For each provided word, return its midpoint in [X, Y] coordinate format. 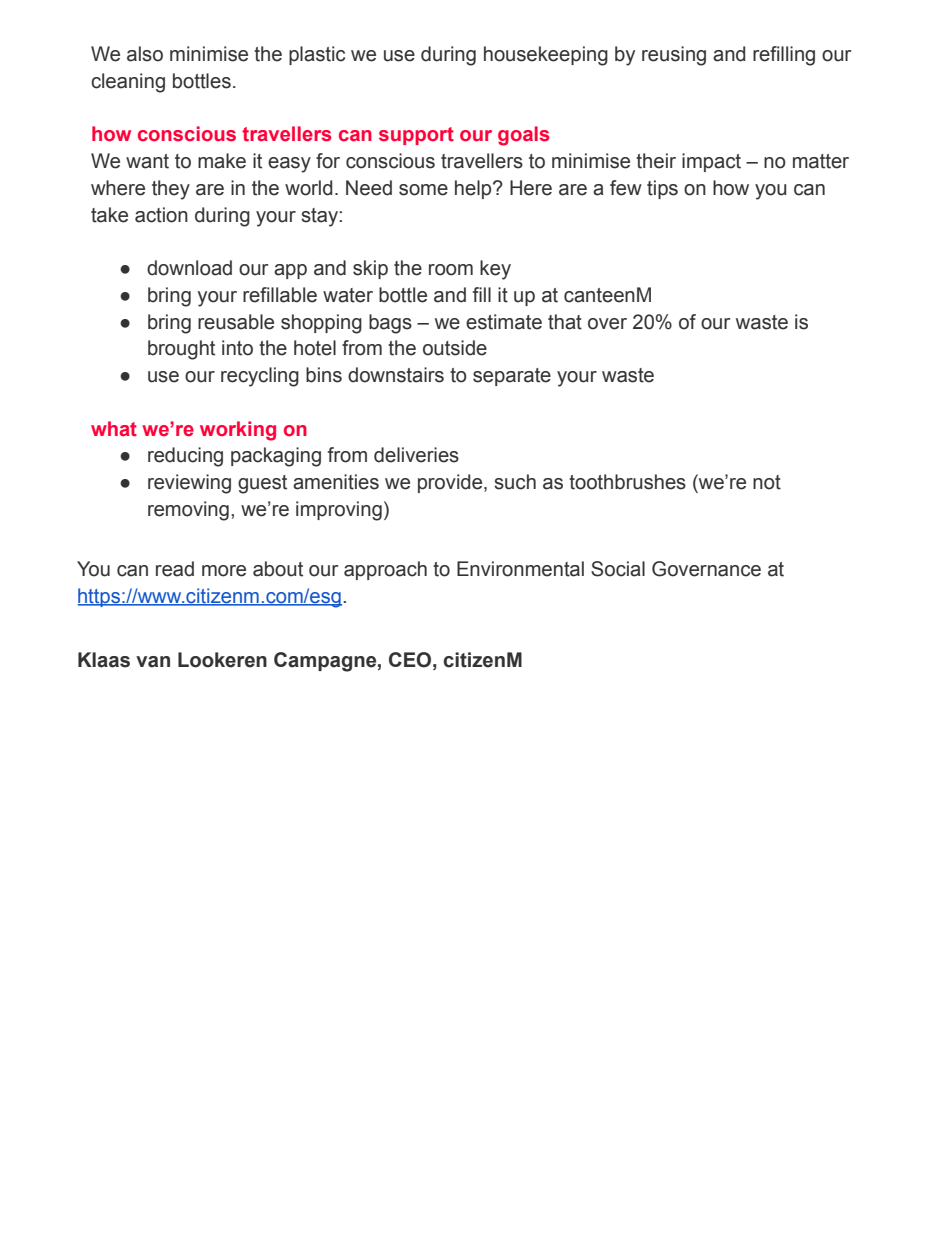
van [153, 662]
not [767, 482]
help [474, 189]
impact [711, 162]
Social [618, 569]
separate [512, 377]
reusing [674, 56]
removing [188, 511]
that [565, 322]
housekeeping [546, 56]
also [145, 54]
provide [451, 483]
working [238, 431]
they [171, 190]
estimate [504, 322]
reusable [236, 322]
